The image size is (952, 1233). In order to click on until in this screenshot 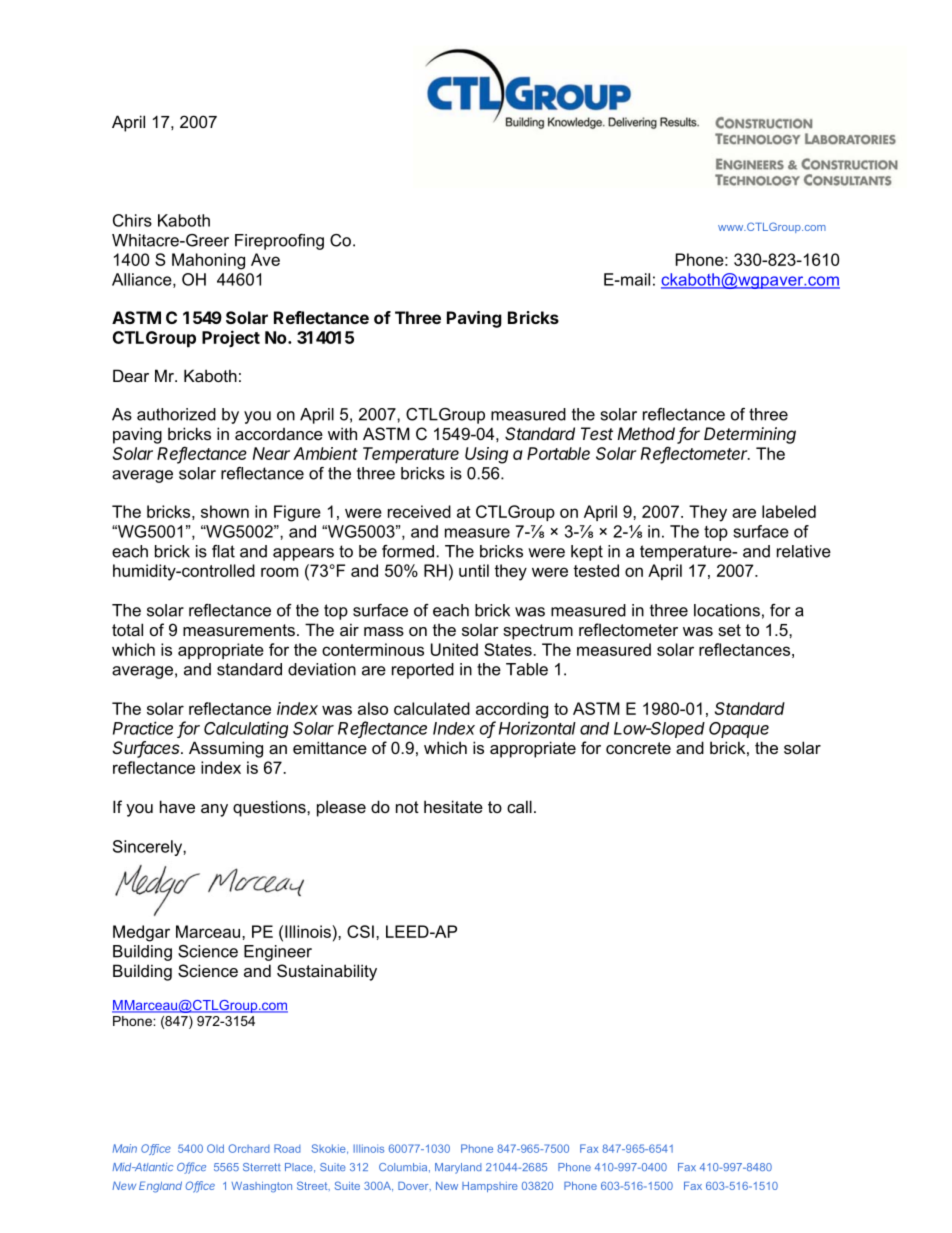, I will do `click(474, 570)`.
